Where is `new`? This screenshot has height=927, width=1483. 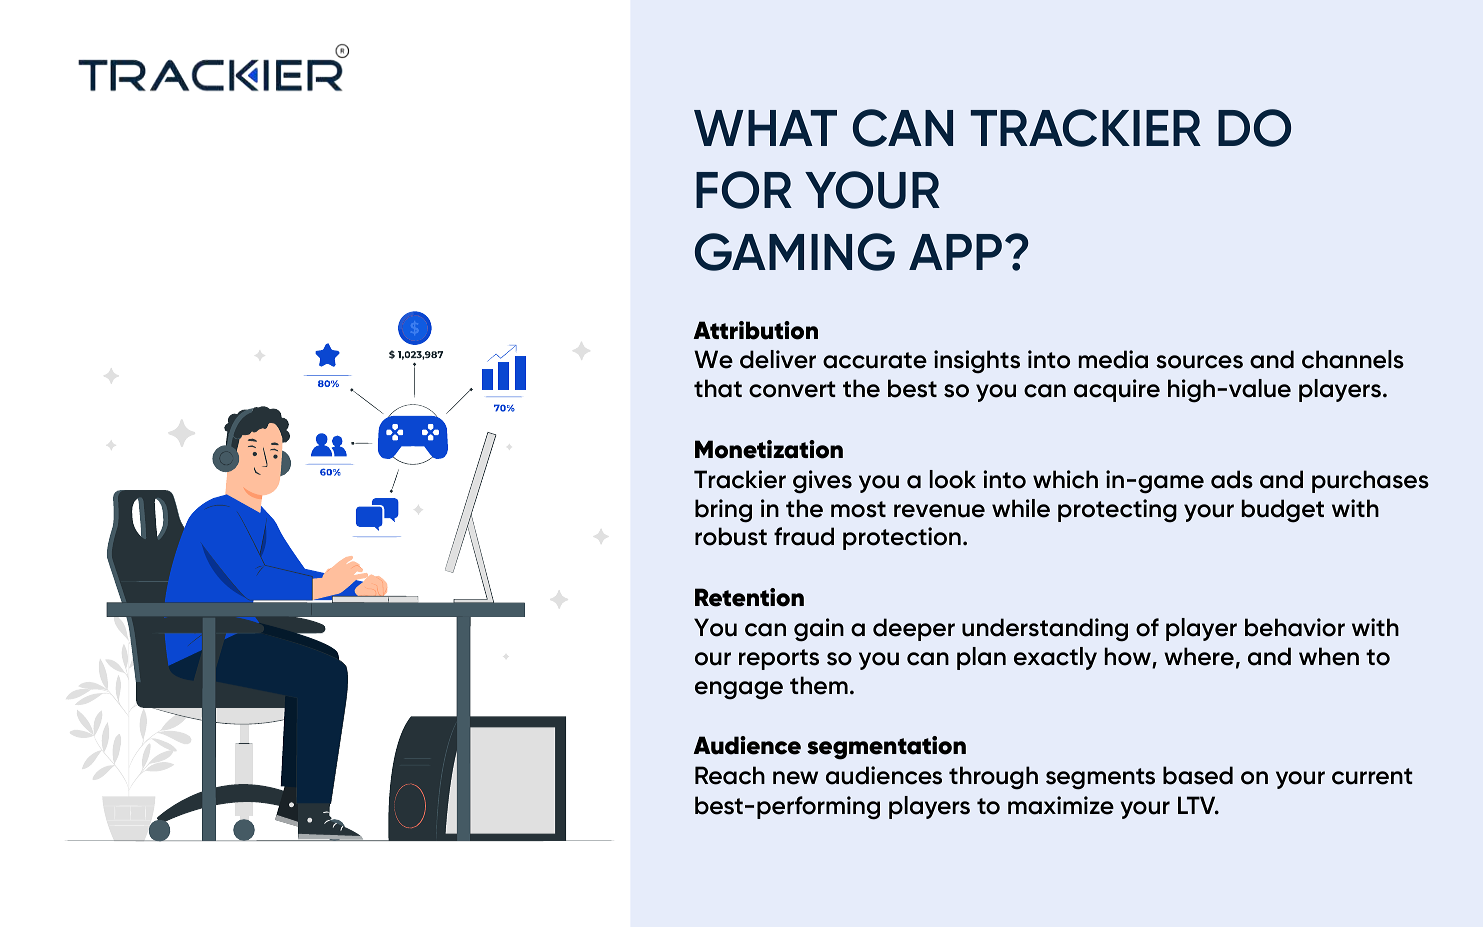 new is located at coordinates (795, 778).
